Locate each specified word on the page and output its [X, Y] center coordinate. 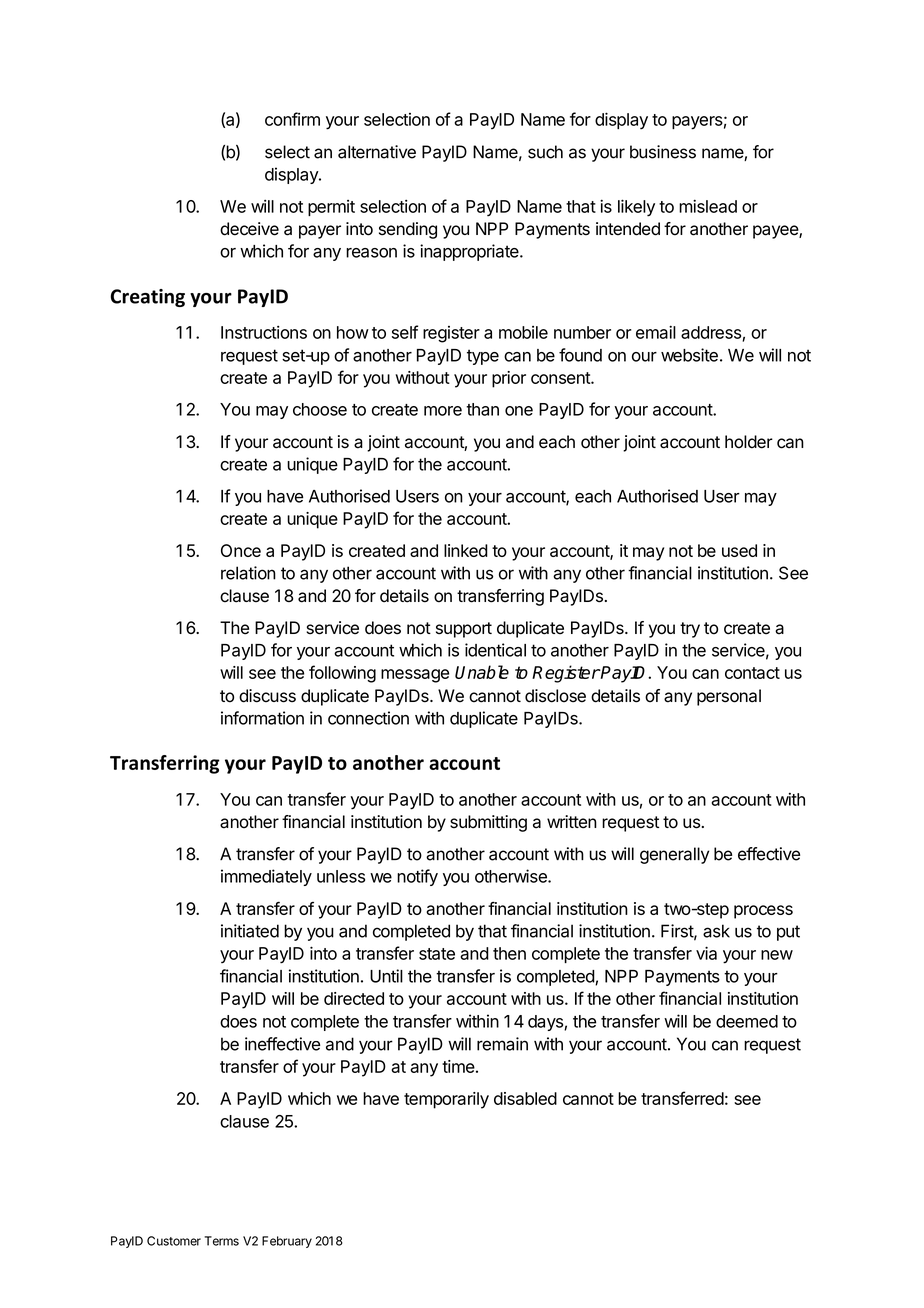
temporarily [446, 1100]
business [663, 152]
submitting [488, 823]
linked [466, 550]
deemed [747, 1021]
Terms [221, 1241]
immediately [266, 877]
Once [241, 550]
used [739, 550]
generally [674, 855]
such [545, 152]
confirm [292, 119]
